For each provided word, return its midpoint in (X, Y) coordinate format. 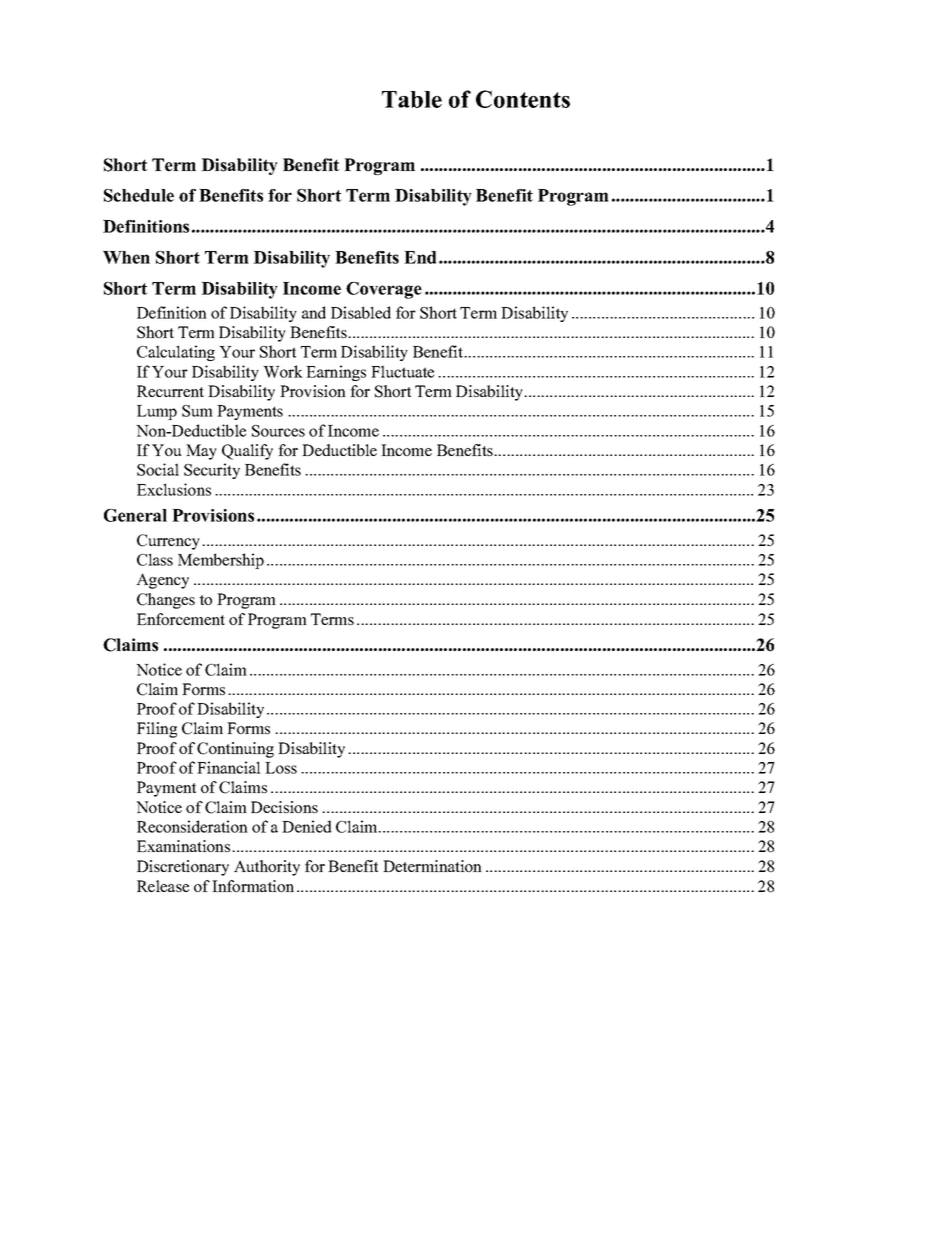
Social (158, 469)
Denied (307, 826)
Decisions (284, 807)
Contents (523, 99)
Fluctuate (402, 371)
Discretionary (183, 868)
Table (412, 99)
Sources (278, 431)
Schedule (139, 195)
